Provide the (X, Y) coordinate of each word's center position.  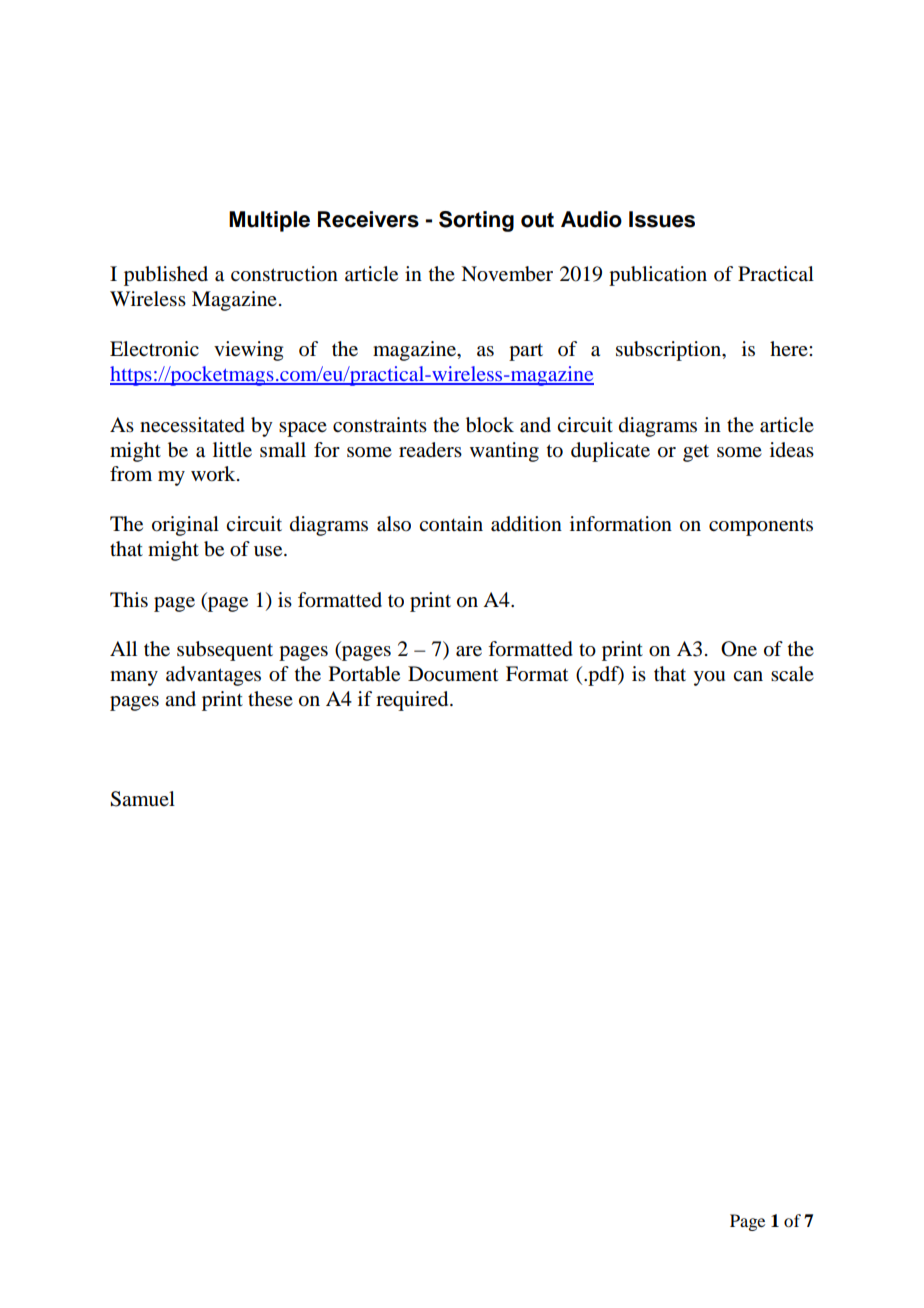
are (469, 651)
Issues (662, 219)
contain (451, 524)
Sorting (476, 221)
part (526, 352)
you (709, 678)
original (185, 526)
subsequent (225, 651)
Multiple (269, 221)
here (790, 348)
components (761, 527)
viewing (248, 351)
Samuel (142, 799)
